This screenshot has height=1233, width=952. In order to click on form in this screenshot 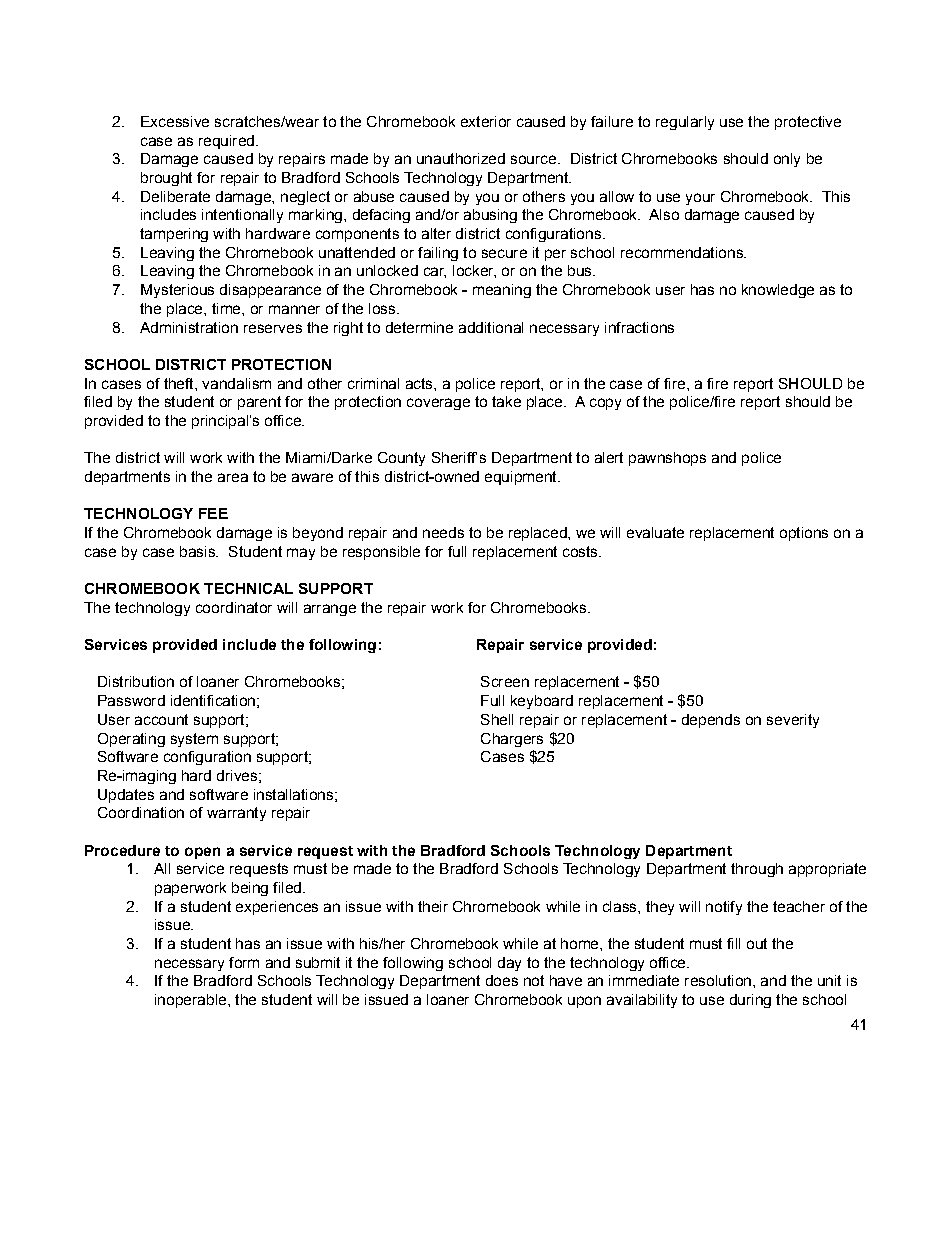, I will do `click(244, 962)`.
